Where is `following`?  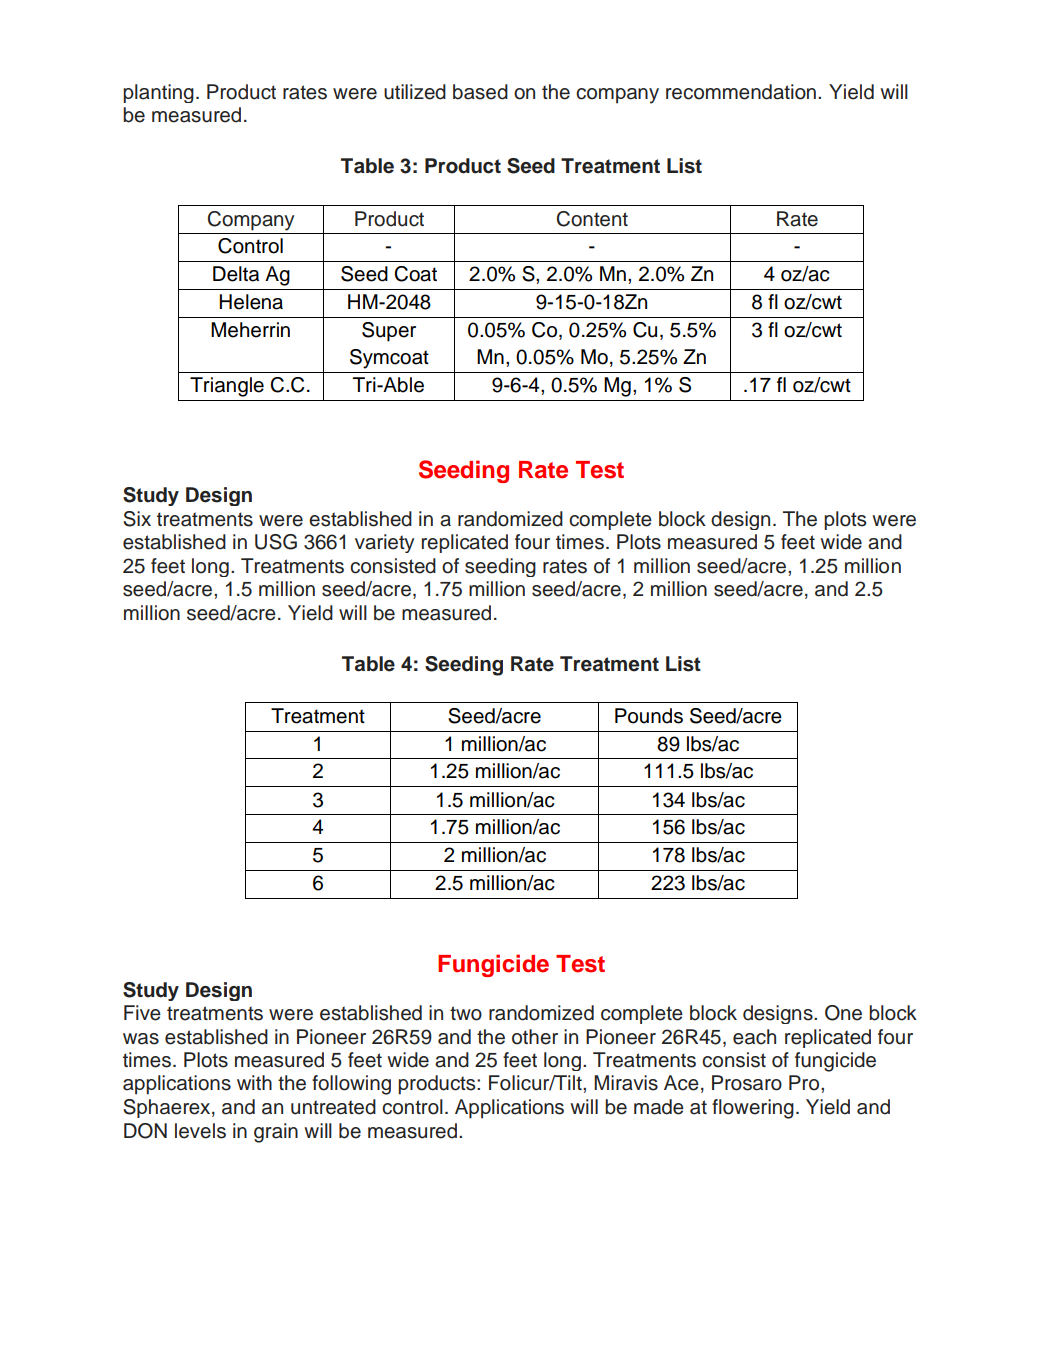
following is located at coordinates (351, 1085).
